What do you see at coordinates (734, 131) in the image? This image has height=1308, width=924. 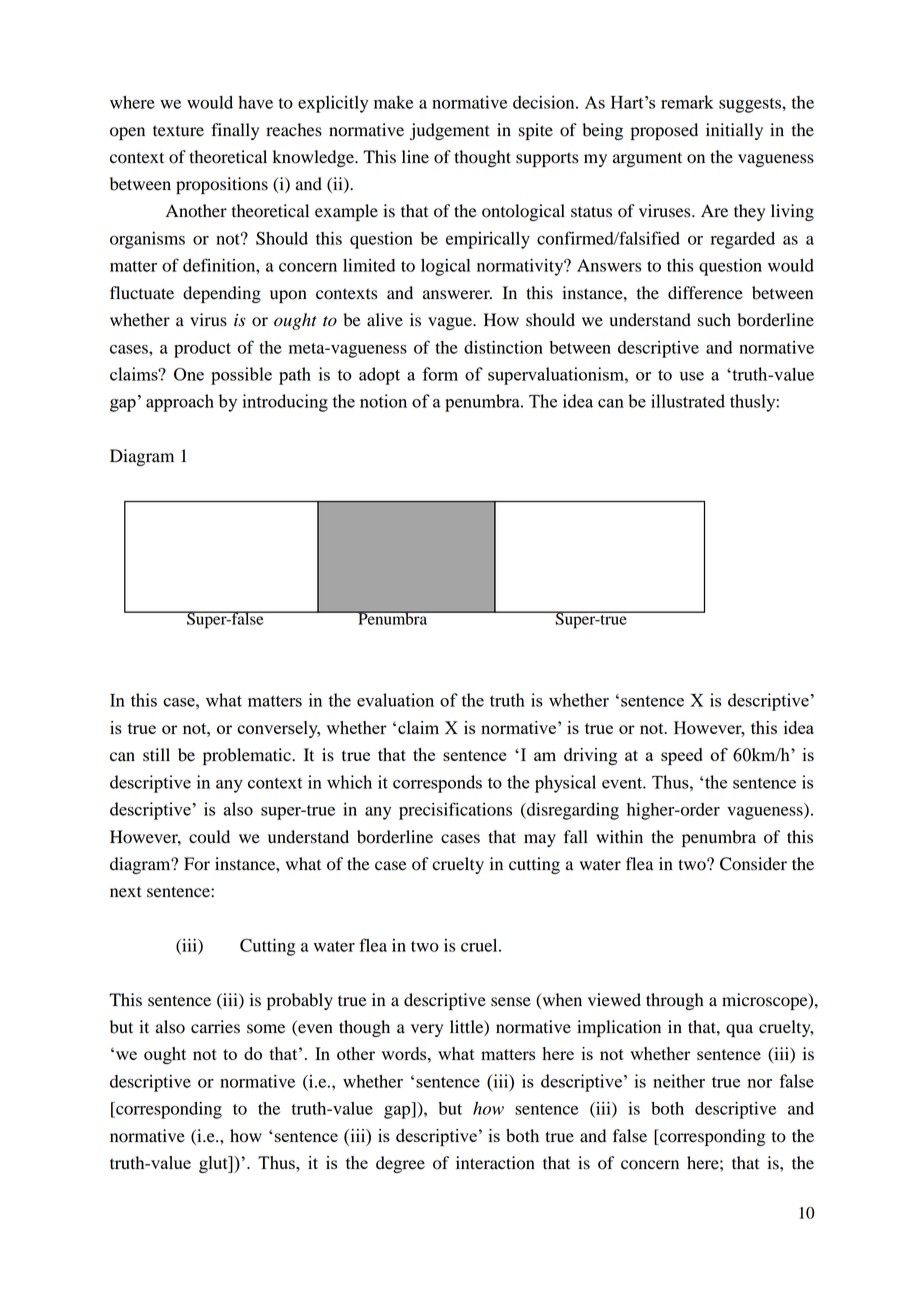 I see `initially` at bounding box center [734, 131].
